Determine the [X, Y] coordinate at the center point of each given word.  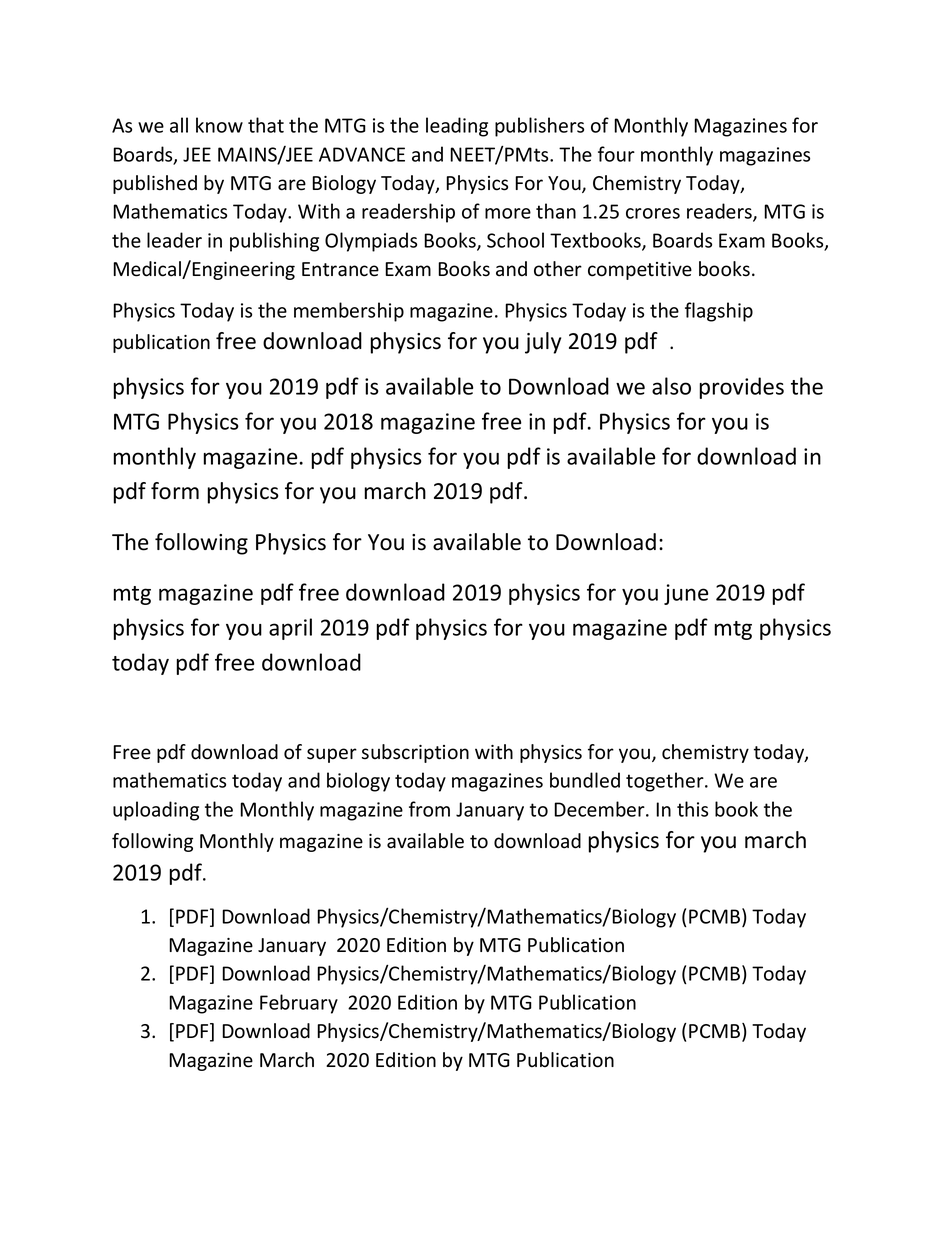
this [692, 809]
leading [457, 127]
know [219, 125]
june [686, 594]
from [429, 809]
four [616, 154]
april [290, 629]
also [671, 386]
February [299, 1004]
